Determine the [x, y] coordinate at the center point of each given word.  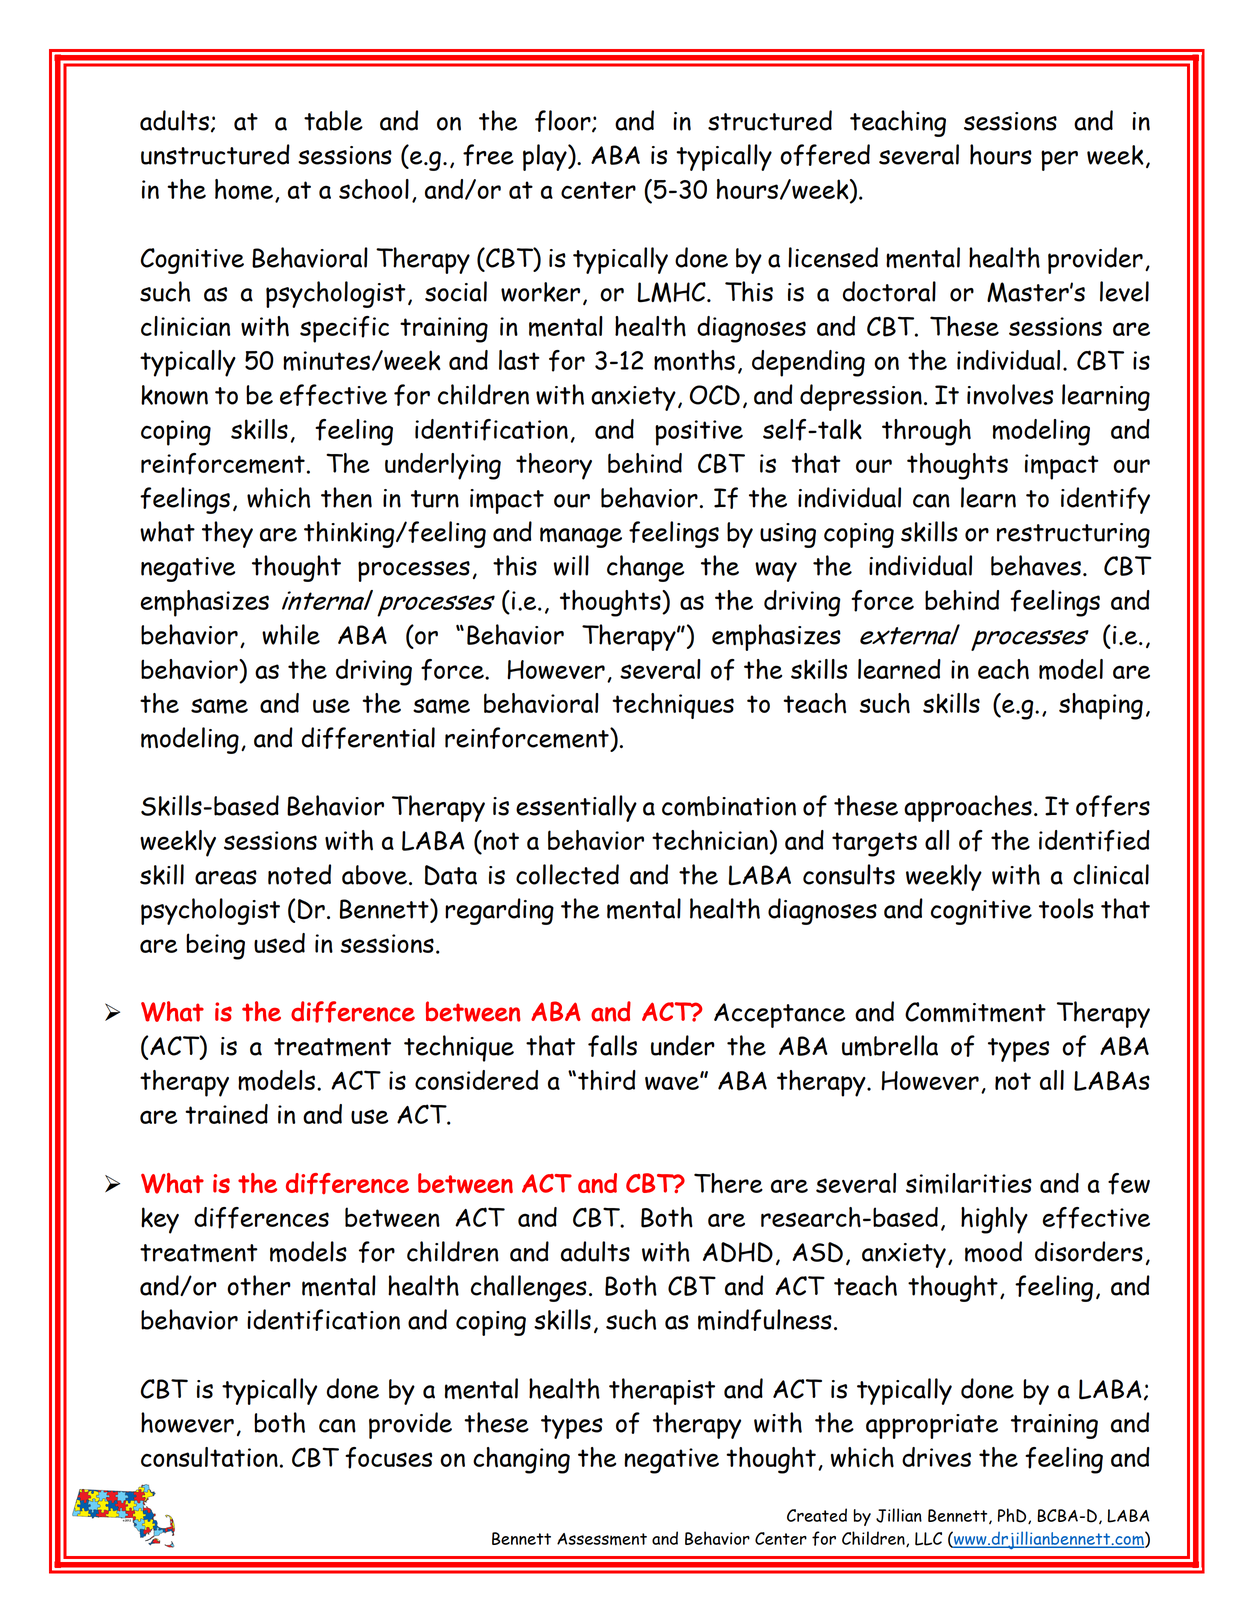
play [546, 157]
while [291, 634]
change [645, 568]
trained [226, 1114]
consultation [209, 1457]
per [1059, 160]
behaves [1036, 565]
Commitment [975, 1012]
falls [612, 1046]
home [244, 189]
